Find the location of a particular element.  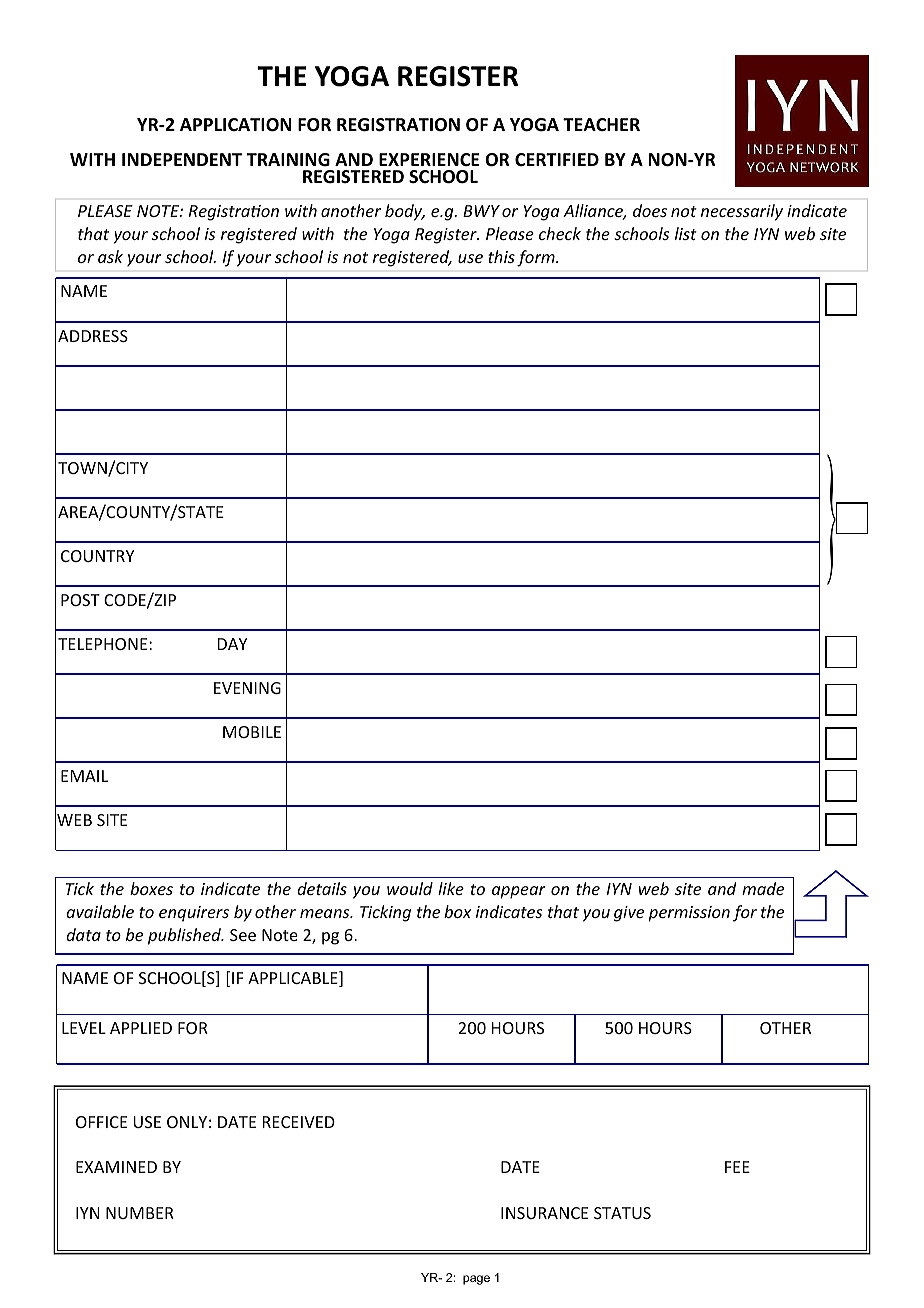

EVENING is located at coordinates (247, 688).
